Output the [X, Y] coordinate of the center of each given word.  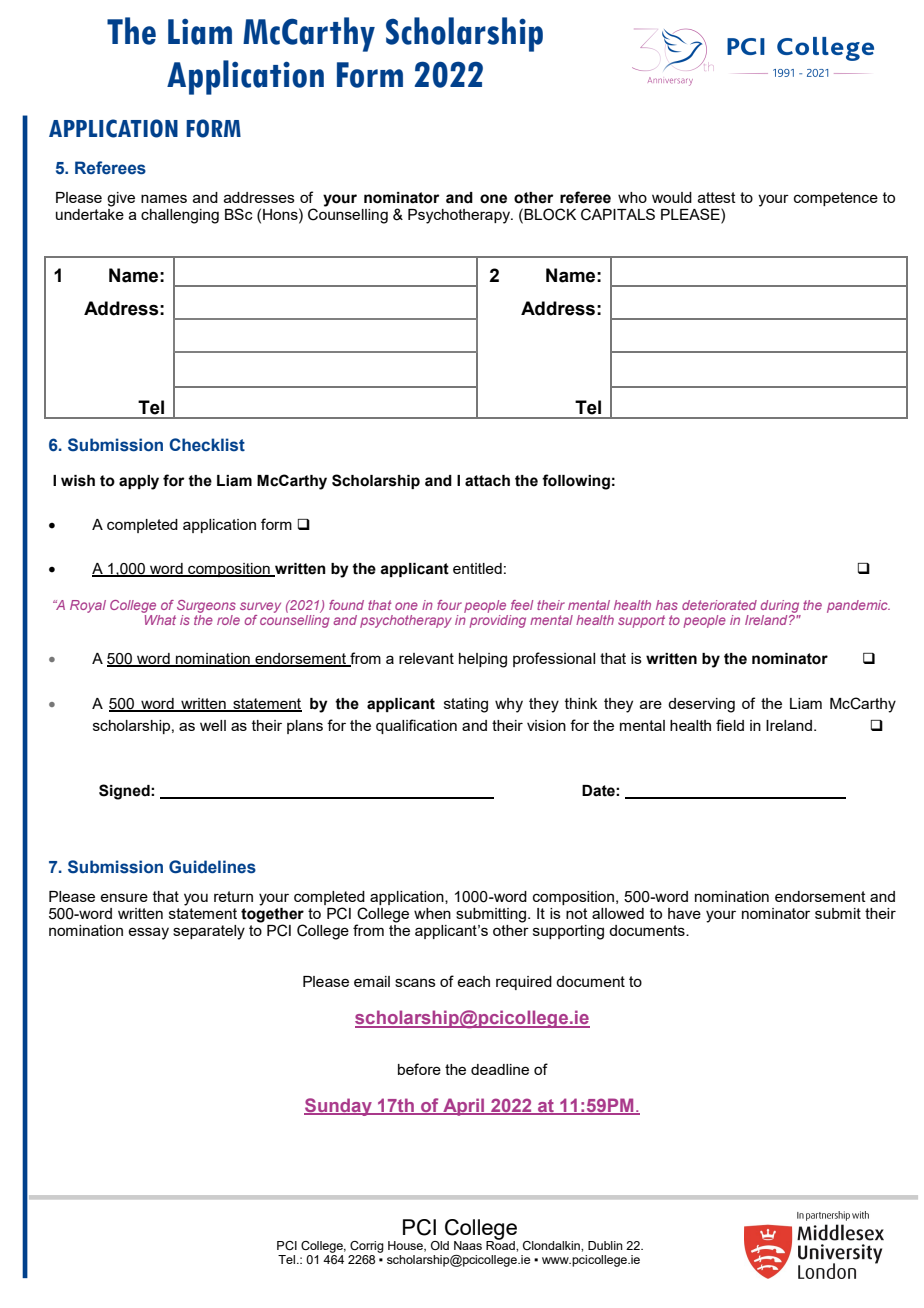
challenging [180, 216]
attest [717, 197]
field [730, 725]
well [213, 725]
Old [440, 1245]
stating [466, 705]
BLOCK [549, 214]
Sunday [339, 1107]
